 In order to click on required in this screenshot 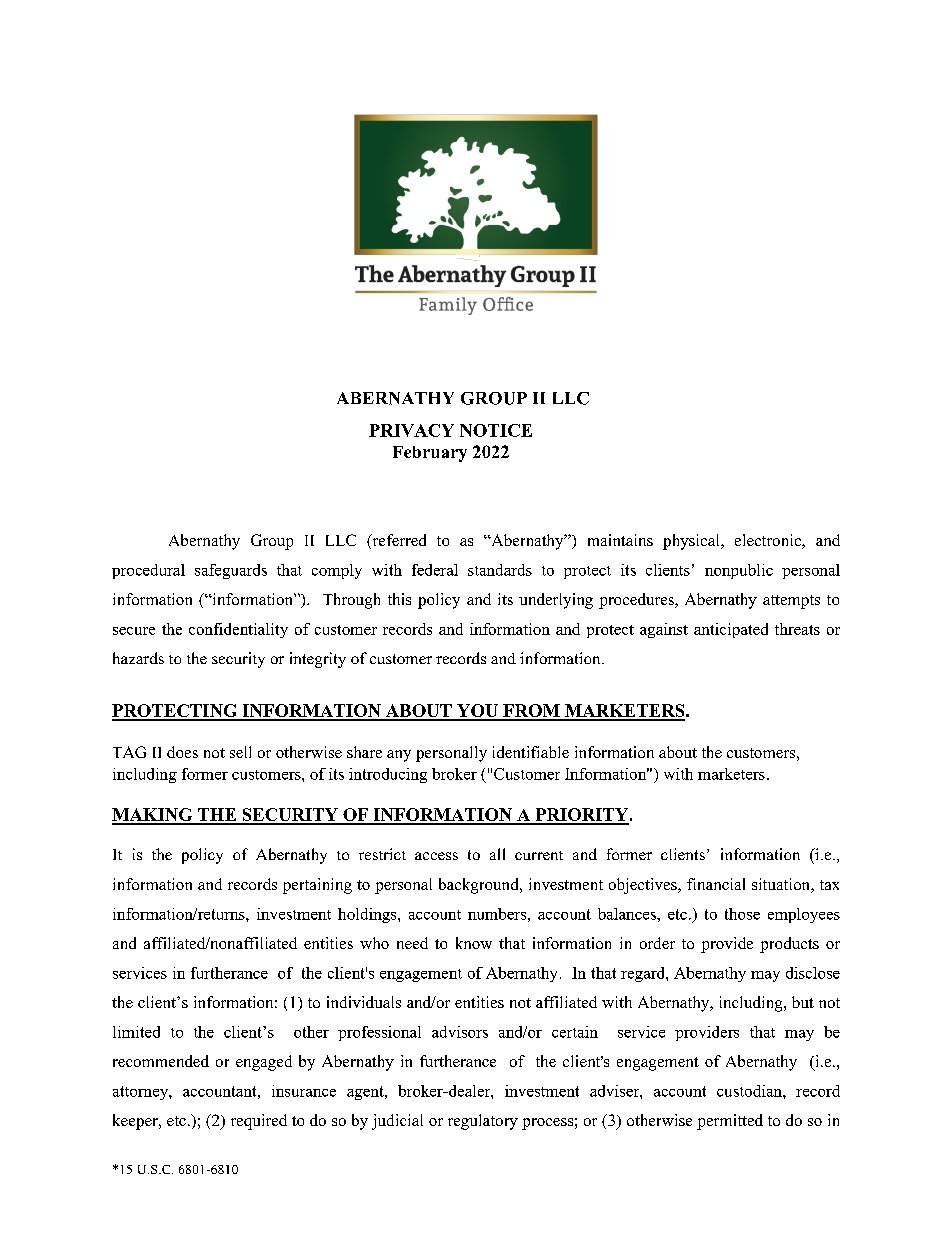, I will do `click(259, 1122)`.
